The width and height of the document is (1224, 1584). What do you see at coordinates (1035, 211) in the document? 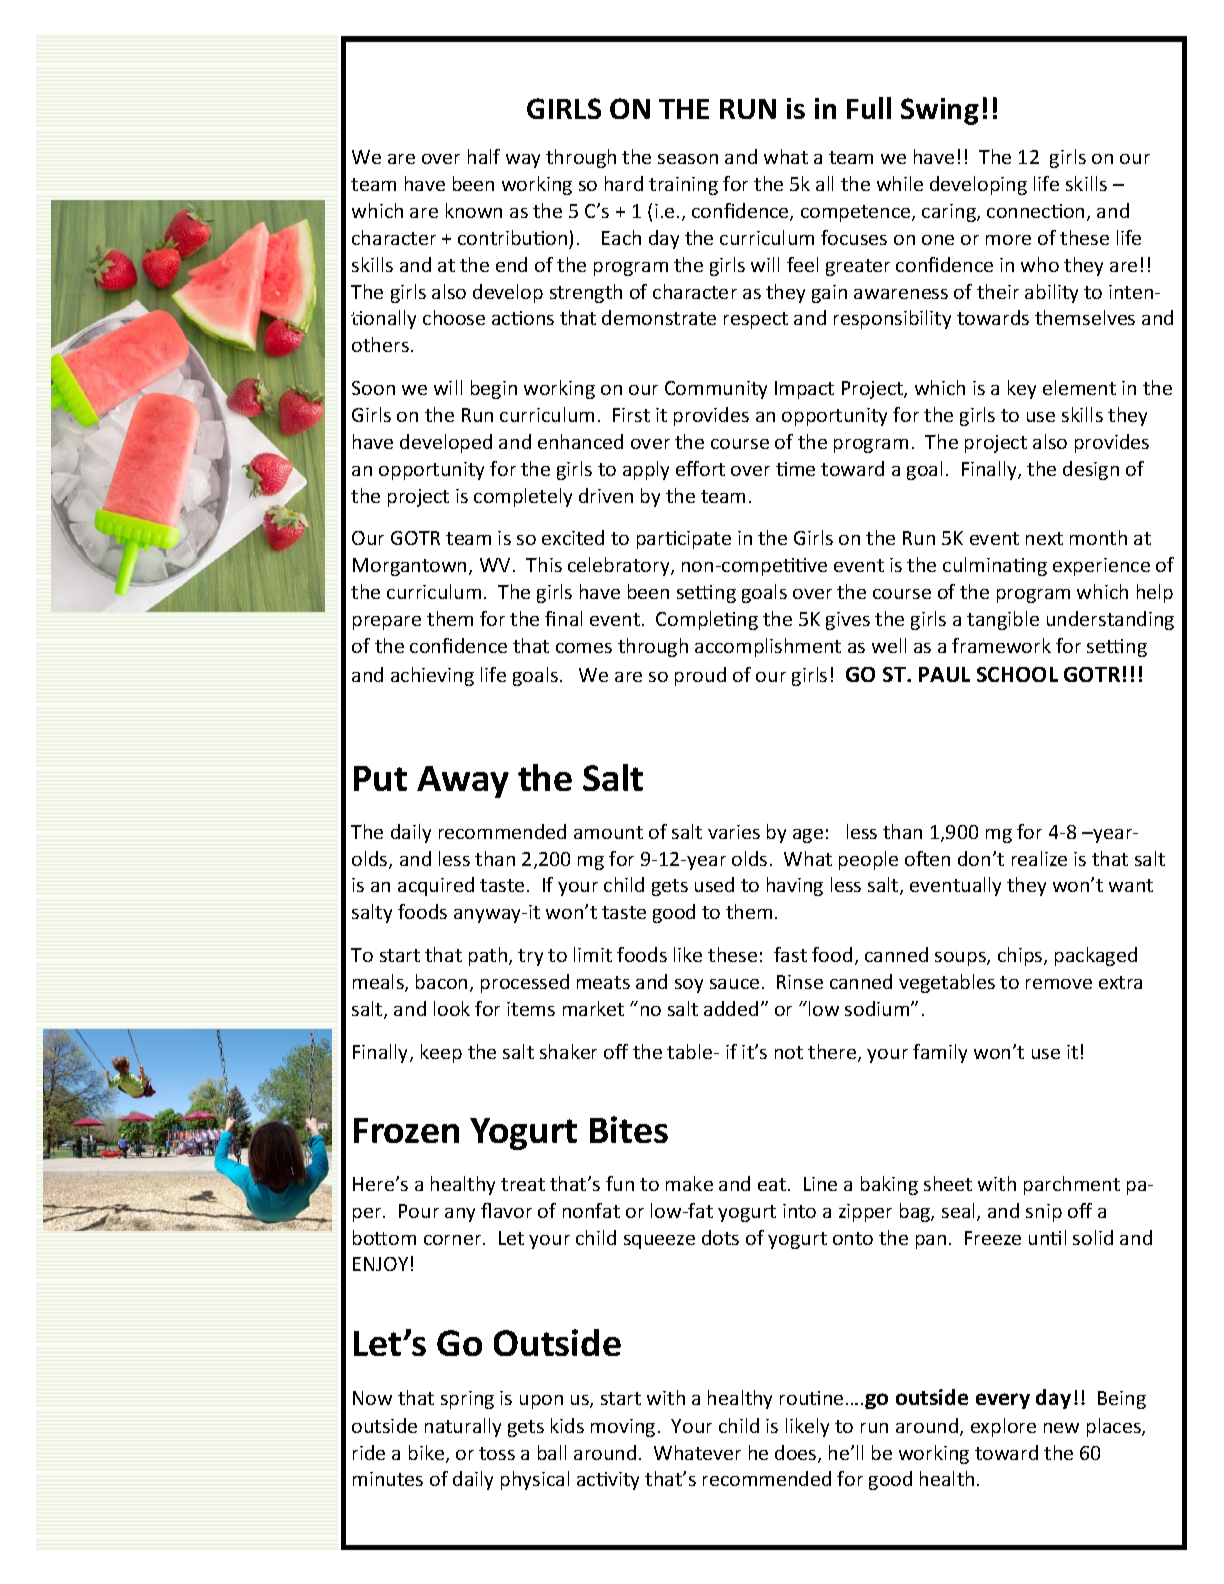
I see `connection` at bounding box center [1035, 211].
